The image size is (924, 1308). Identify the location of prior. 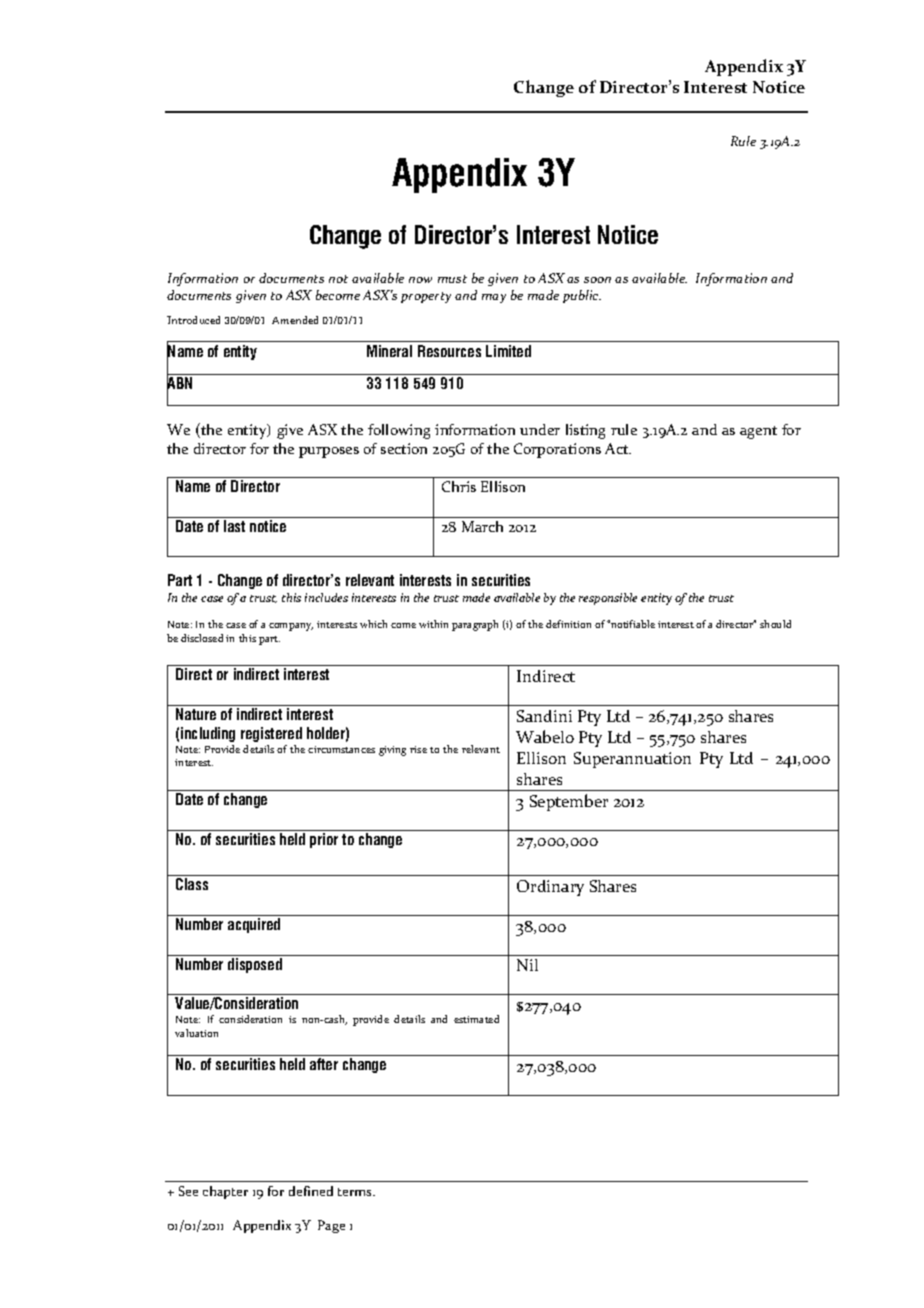
(324, 840).
